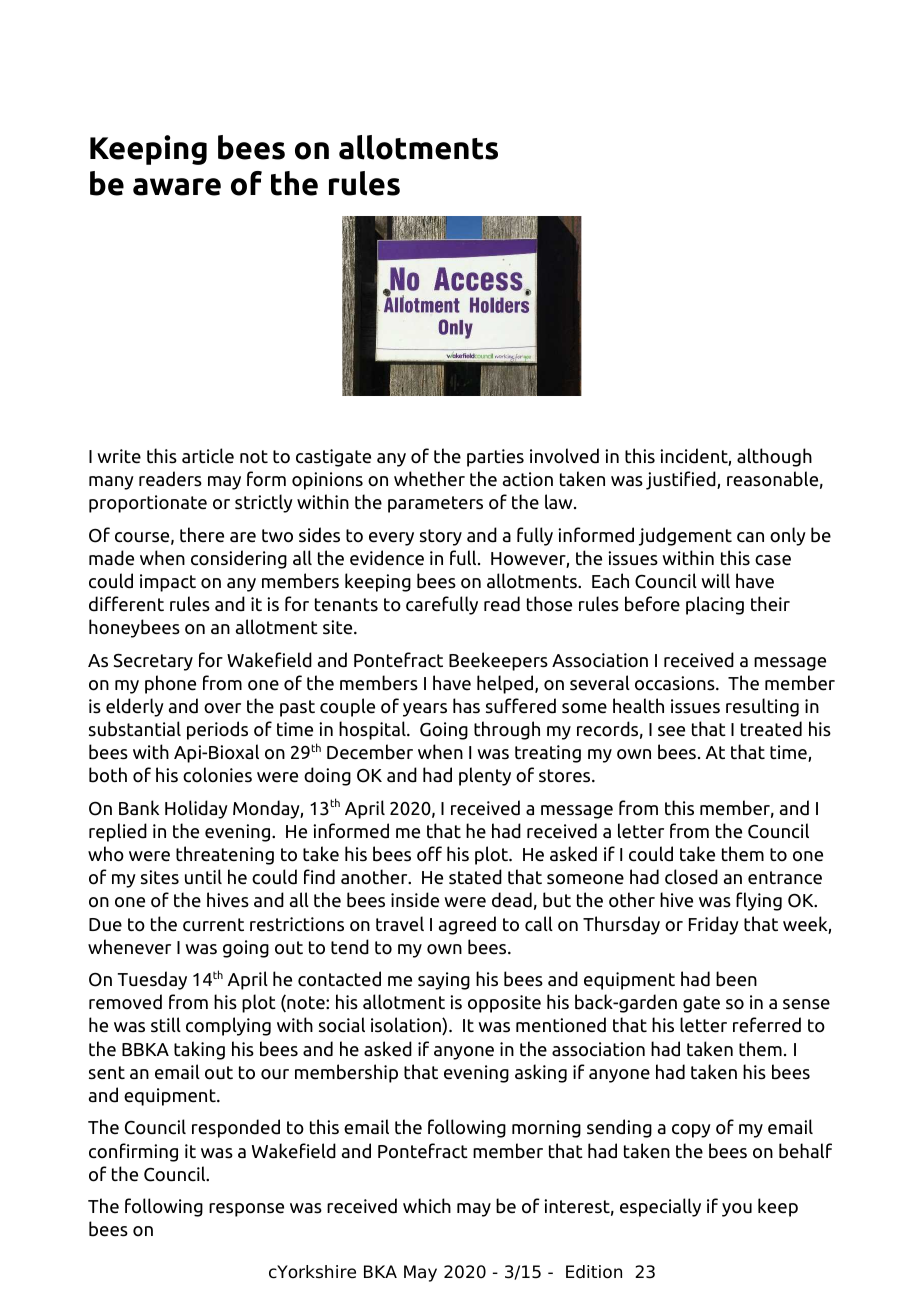 Image resolution: width=924 pixels, height=1308 pixels. Describe the element at coordinates (466, 706) in the screenshot. I see `has` at that location.
